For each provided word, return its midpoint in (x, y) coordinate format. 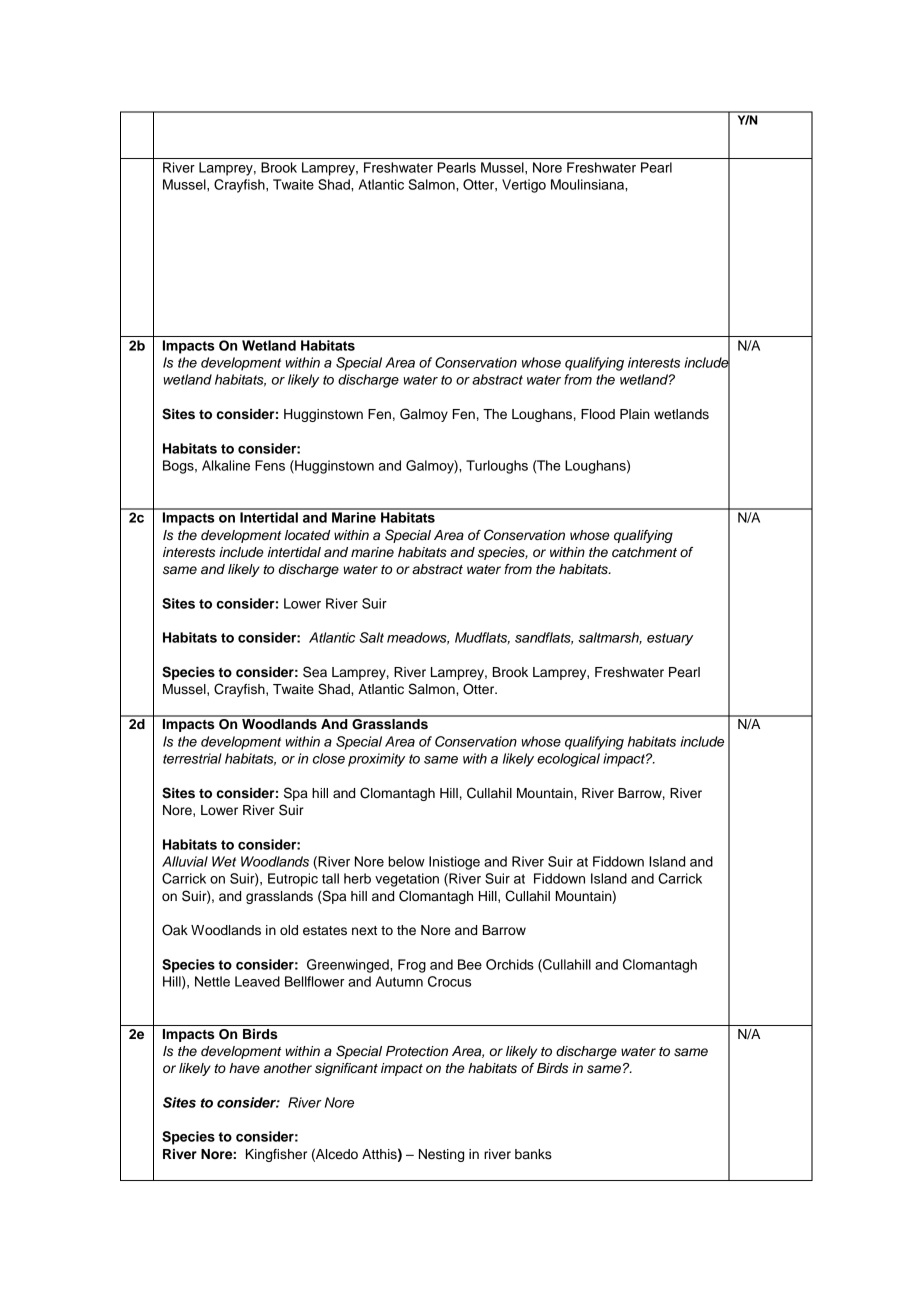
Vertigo (524, 186)
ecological (568, 760)
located (307, 535)
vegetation (407, 880)
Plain (635, 414)
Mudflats (482, 638)
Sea (315, 672)
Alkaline (226, 465)
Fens (270, 465)
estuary (670, 639)
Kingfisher (276, 1155)
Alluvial (185, 861)
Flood (598, 414)
